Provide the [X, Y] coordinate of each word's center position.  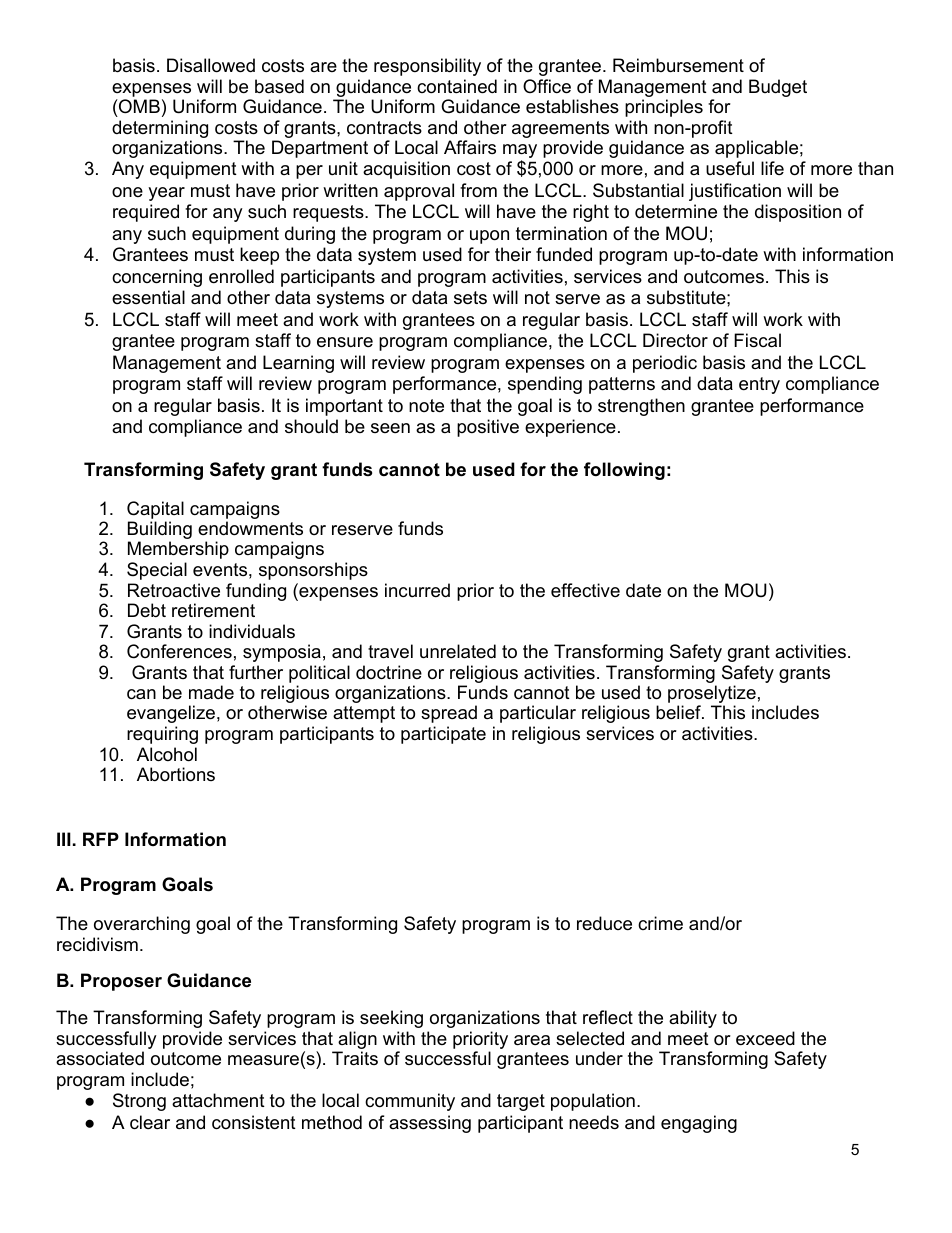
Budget [778, 88]
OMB [138, 108]
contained [457, 86]
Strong [139, 1102]
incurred [417, 590]
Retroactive [174, 590]
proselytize [712, 695]
